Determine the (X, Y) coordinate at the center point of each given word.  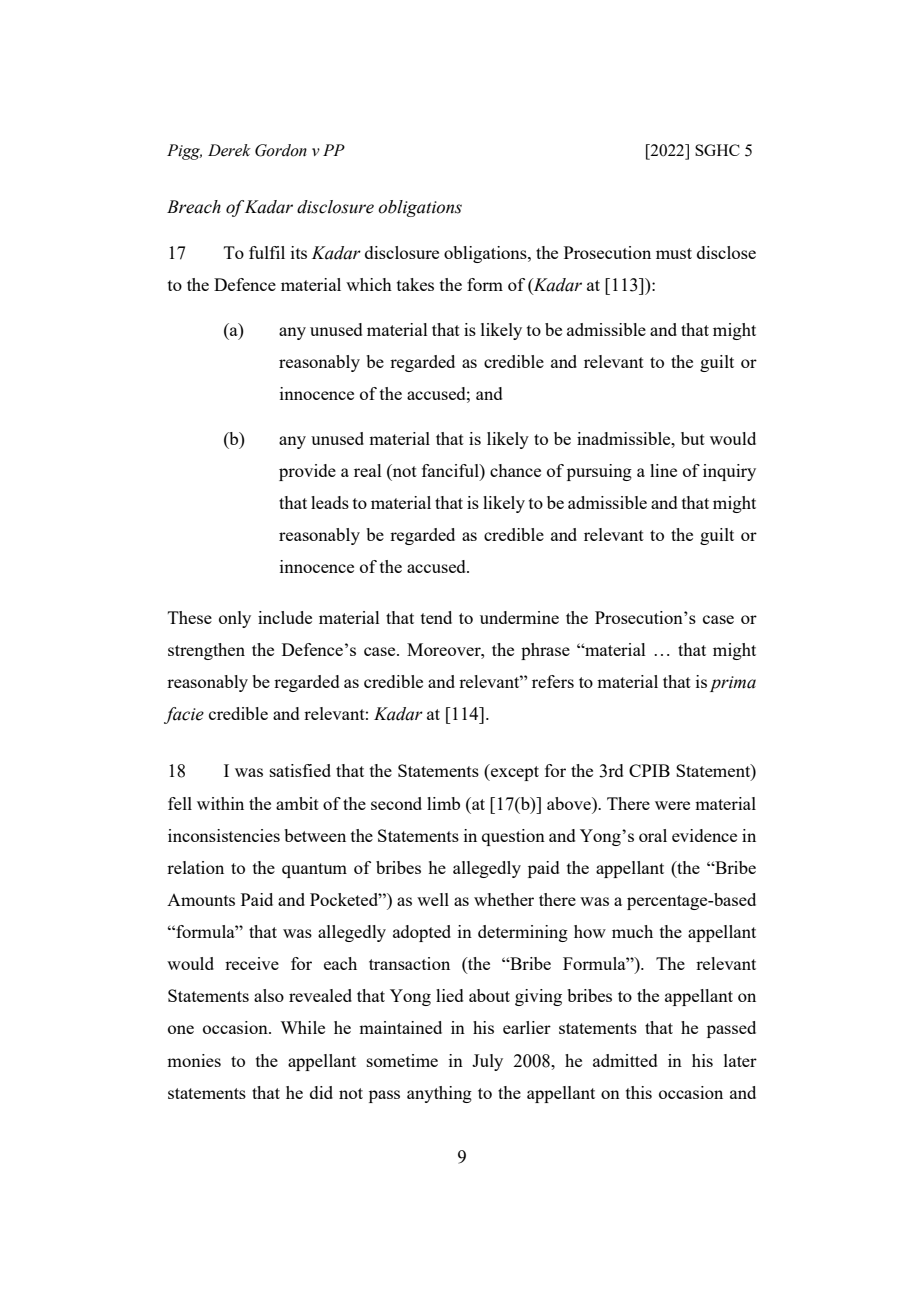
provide (307, 472)
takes (415, 284)
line (663, 470)
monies (194, 1060)
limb (443, 803)
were (672, 805)
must (674, 253)
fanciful (451, 470)
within (220, 803)
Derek (229, 150)
